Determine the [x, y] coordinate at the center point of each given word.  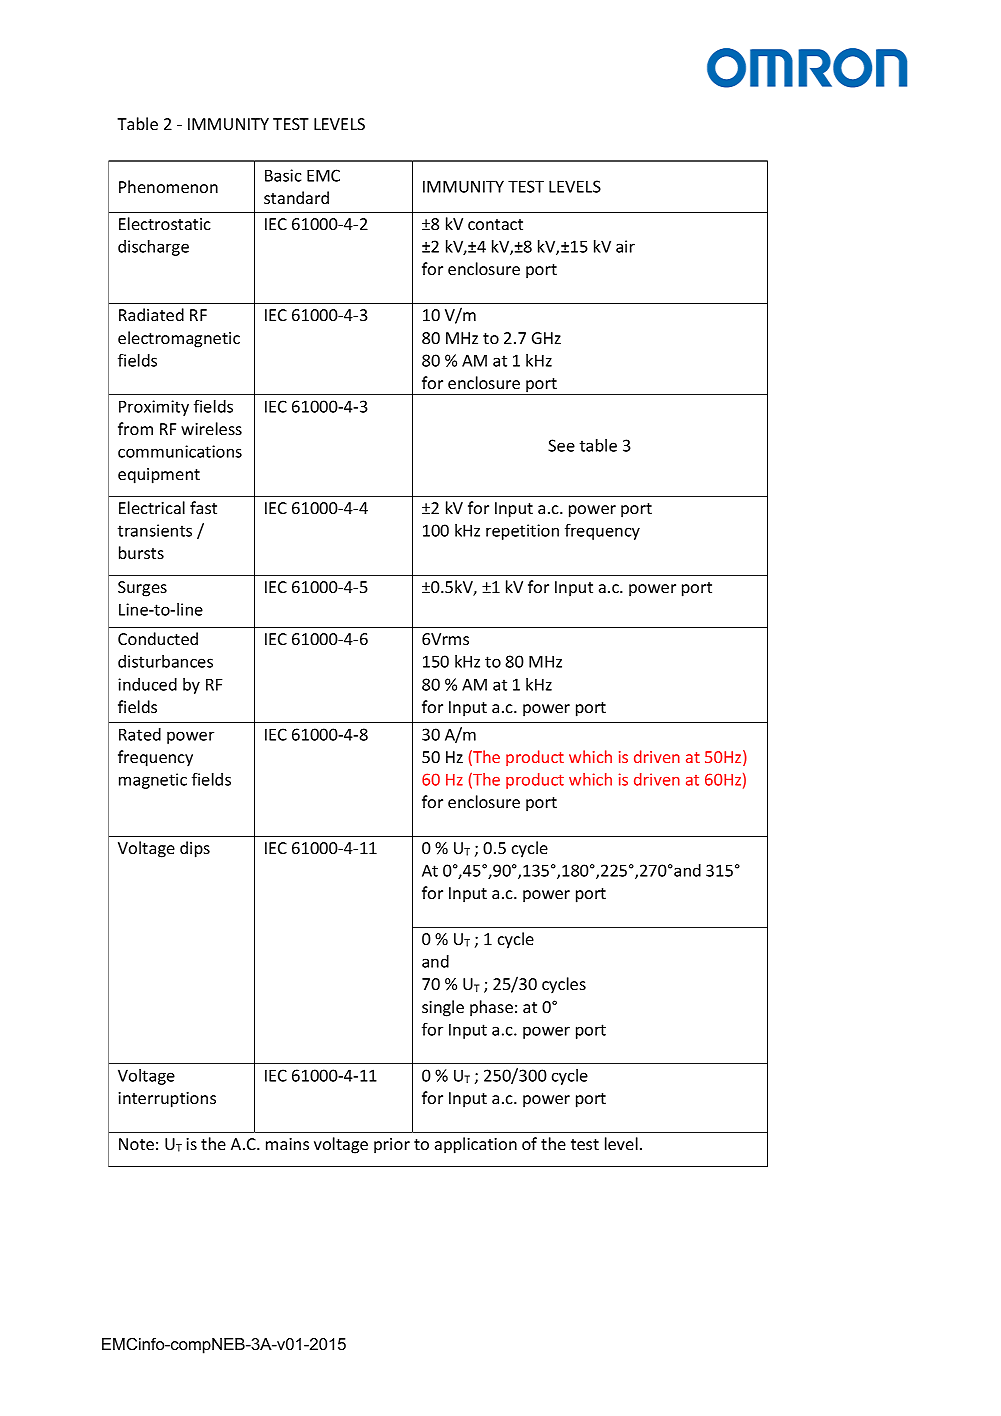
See [561, 445]
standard [296, 197]
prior [392, 1146]
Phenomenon [168, 186]
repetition [522, 532]
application [476, 1145]
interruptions [167, 1100]
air [625, 246]
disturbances [165, 661]
